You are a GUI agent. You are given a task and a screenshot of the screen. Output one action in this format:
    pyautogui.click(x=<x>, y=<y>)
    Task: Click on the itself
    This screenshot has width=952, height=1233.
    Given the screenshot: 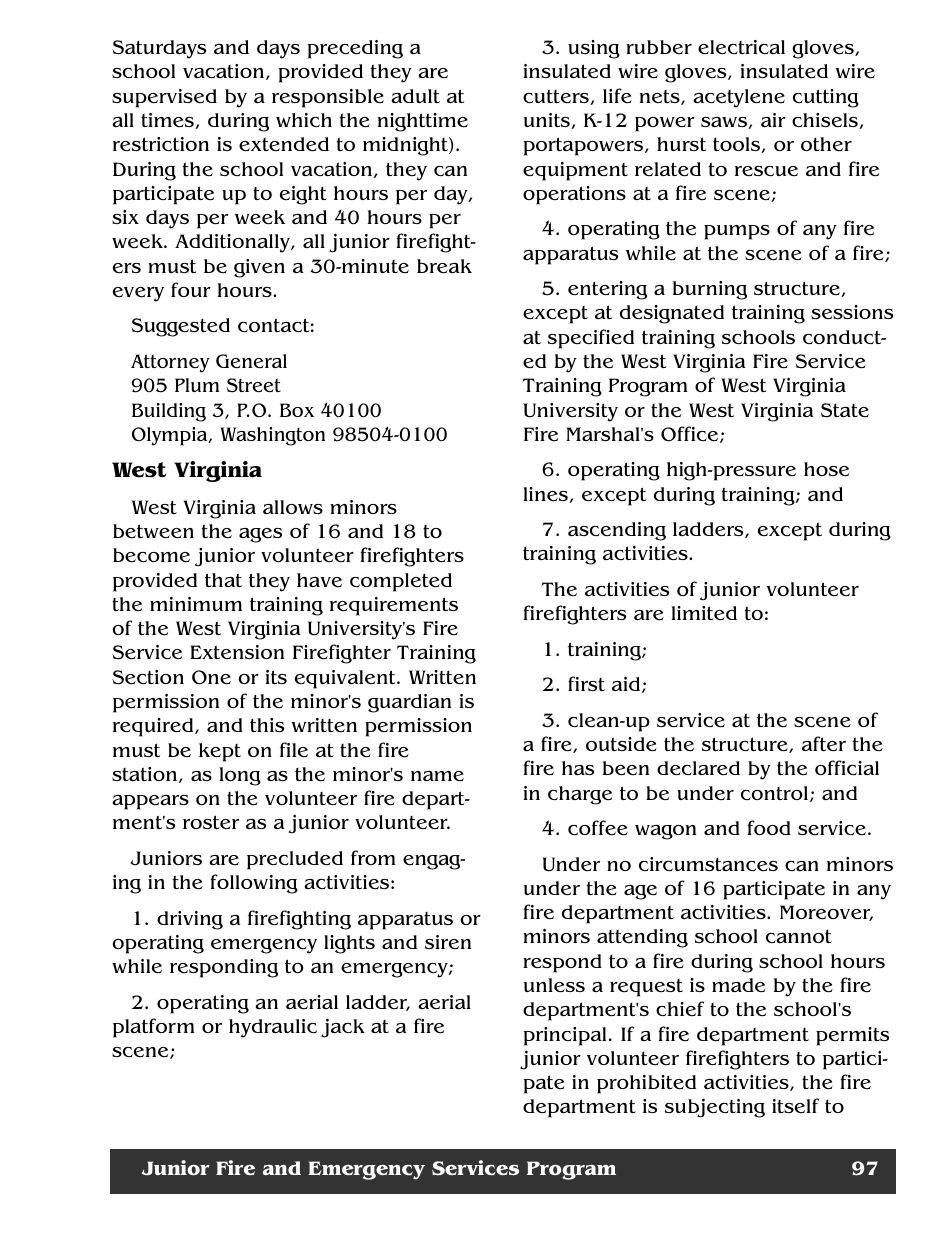 What is the action you would take?
    pyautogui.click(x=795, y=1106)
